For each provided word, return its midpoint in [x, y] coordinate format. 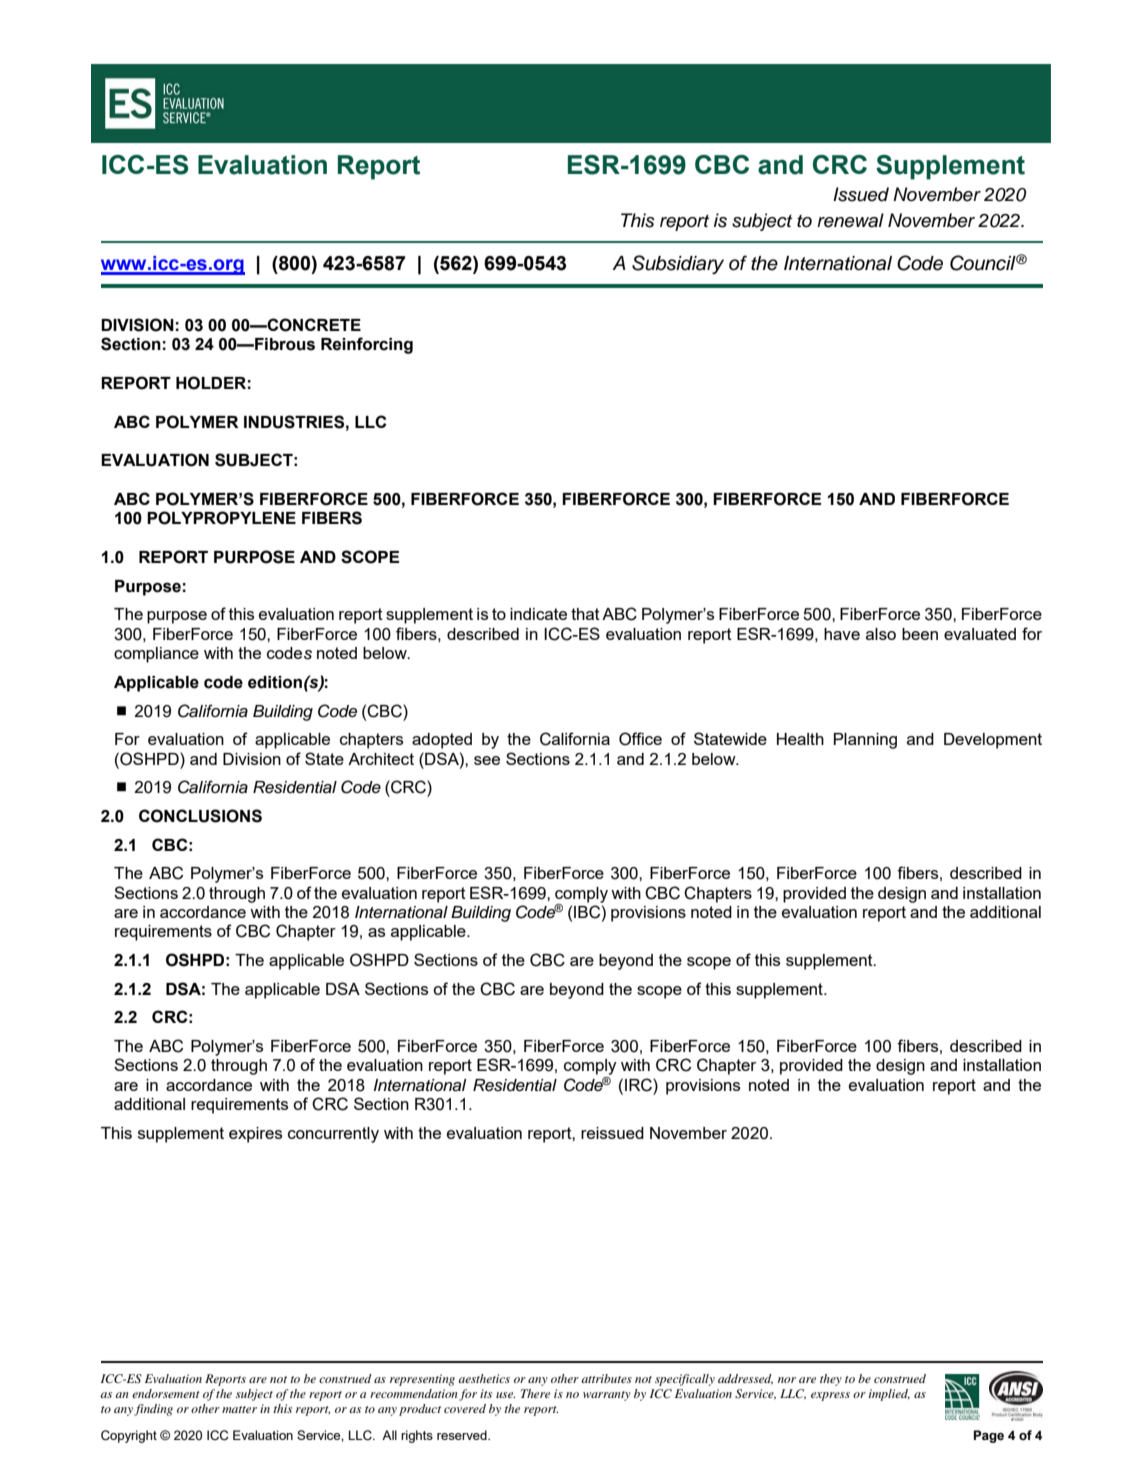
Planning [865, 741]
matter [239, 1409]
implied [889, 1395]
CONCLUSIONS [200, 816]
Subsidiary [678, 264]
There [535, 1393]
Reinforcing [367, 345]
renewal [850, 220]
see [487, 760]
